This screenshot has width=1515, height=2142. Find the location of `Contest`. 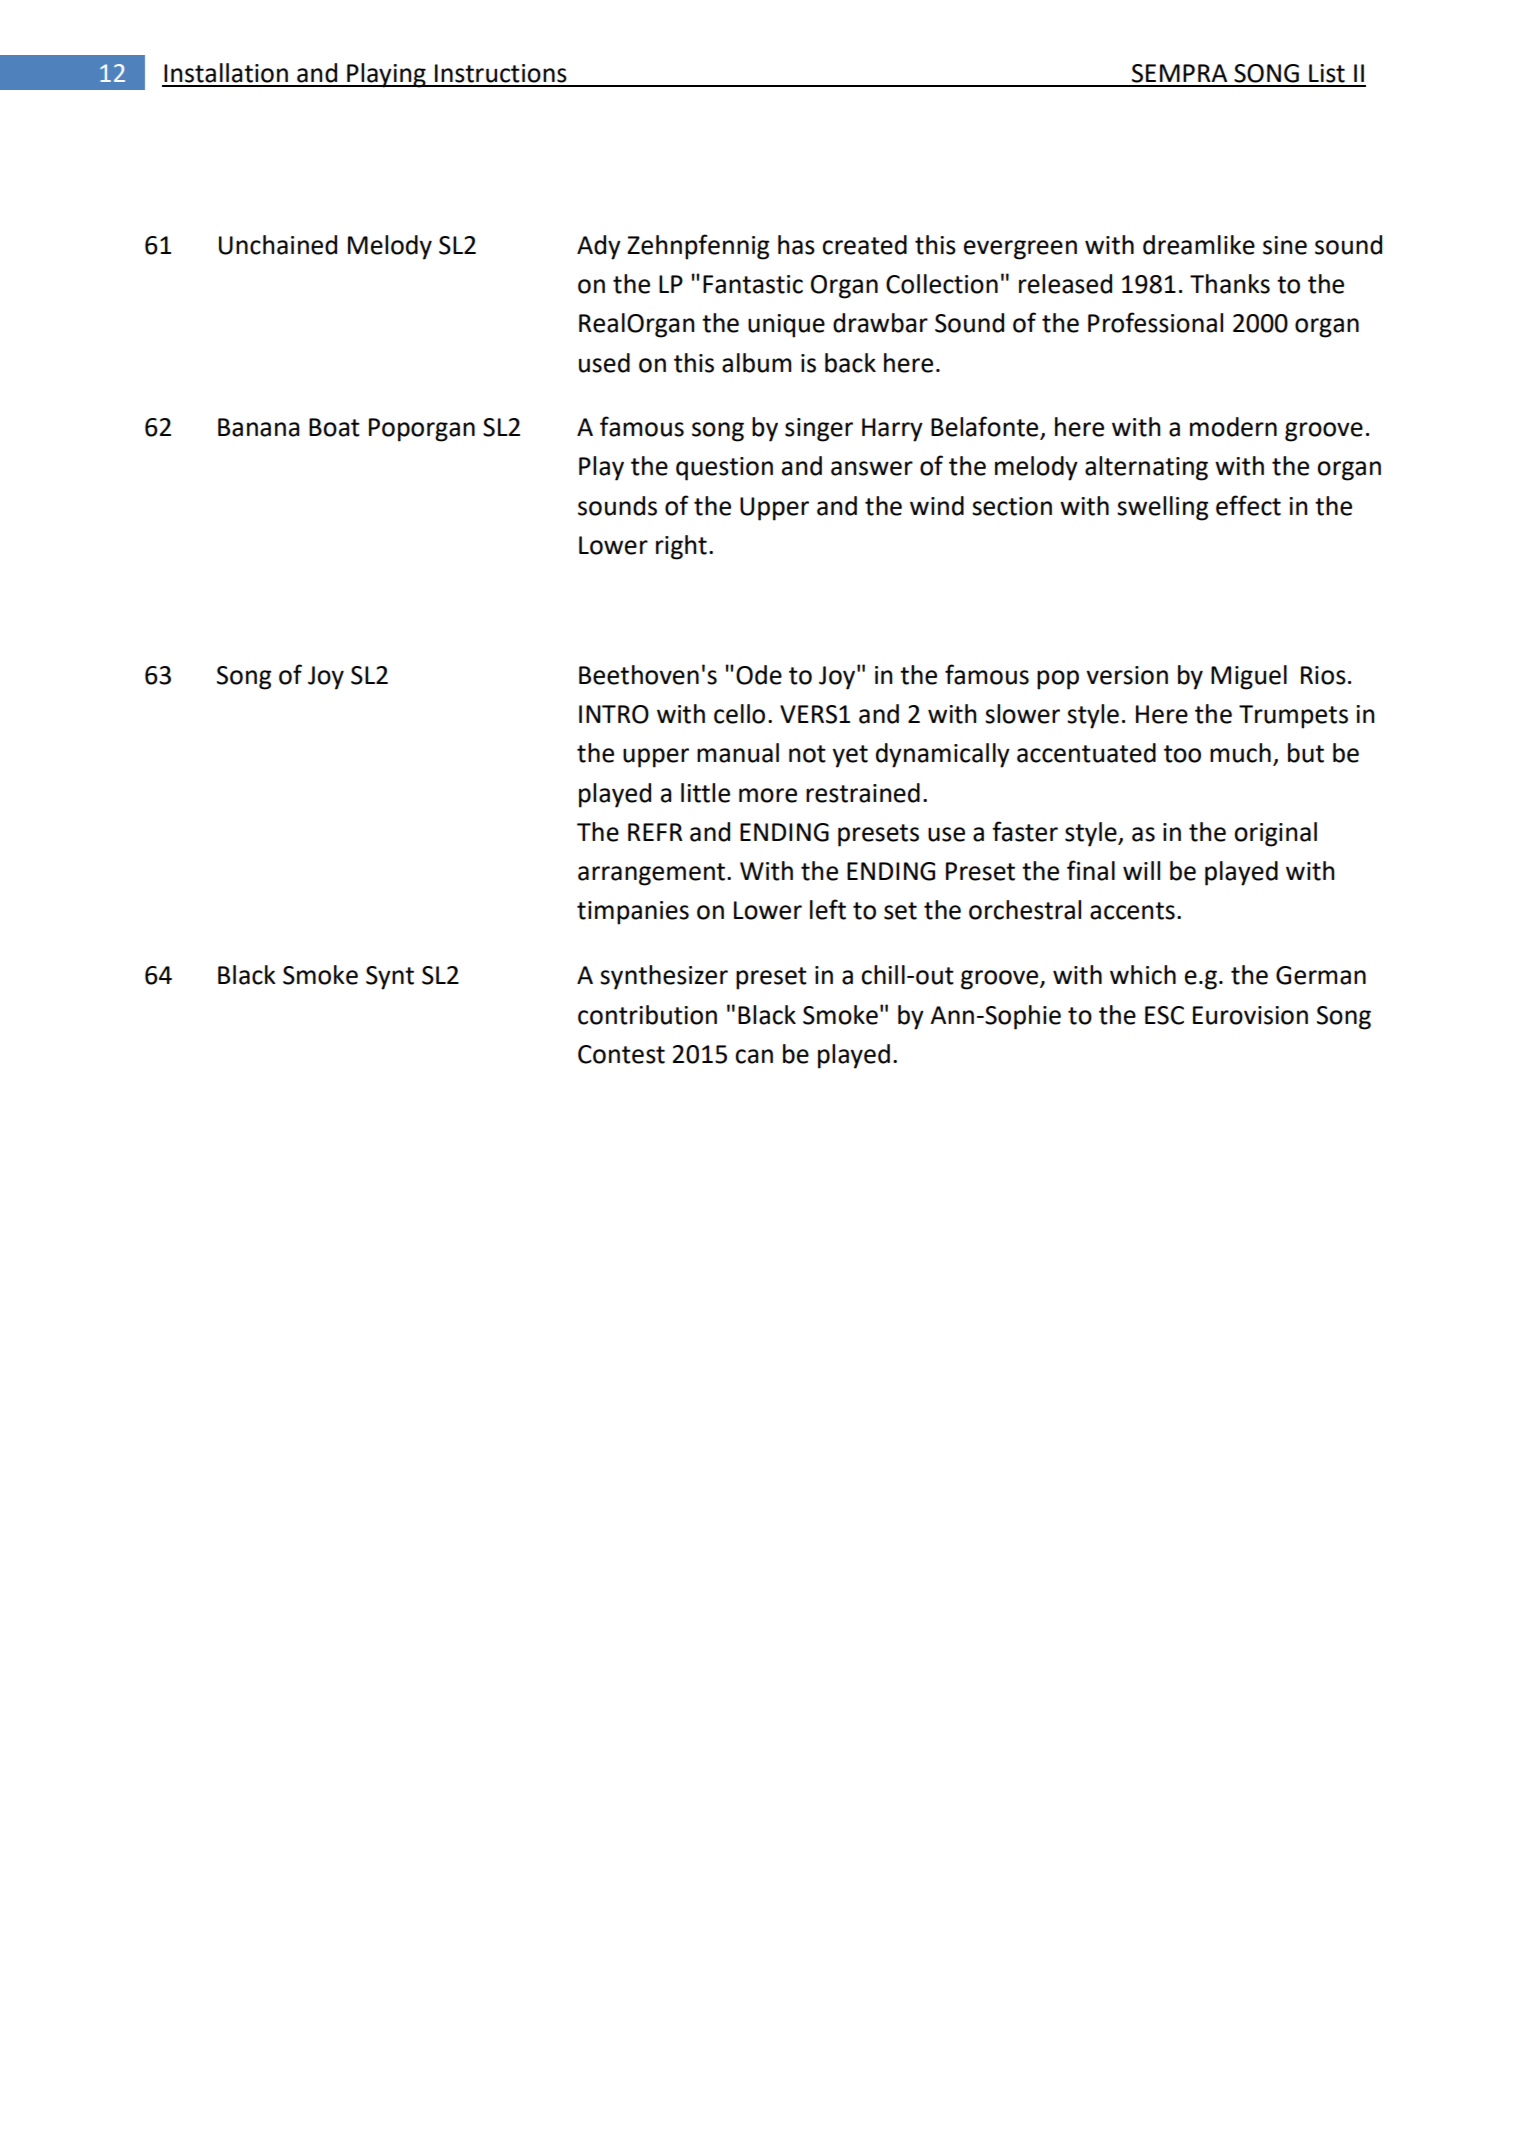

Contest is located at coordinates (621, 1054).
